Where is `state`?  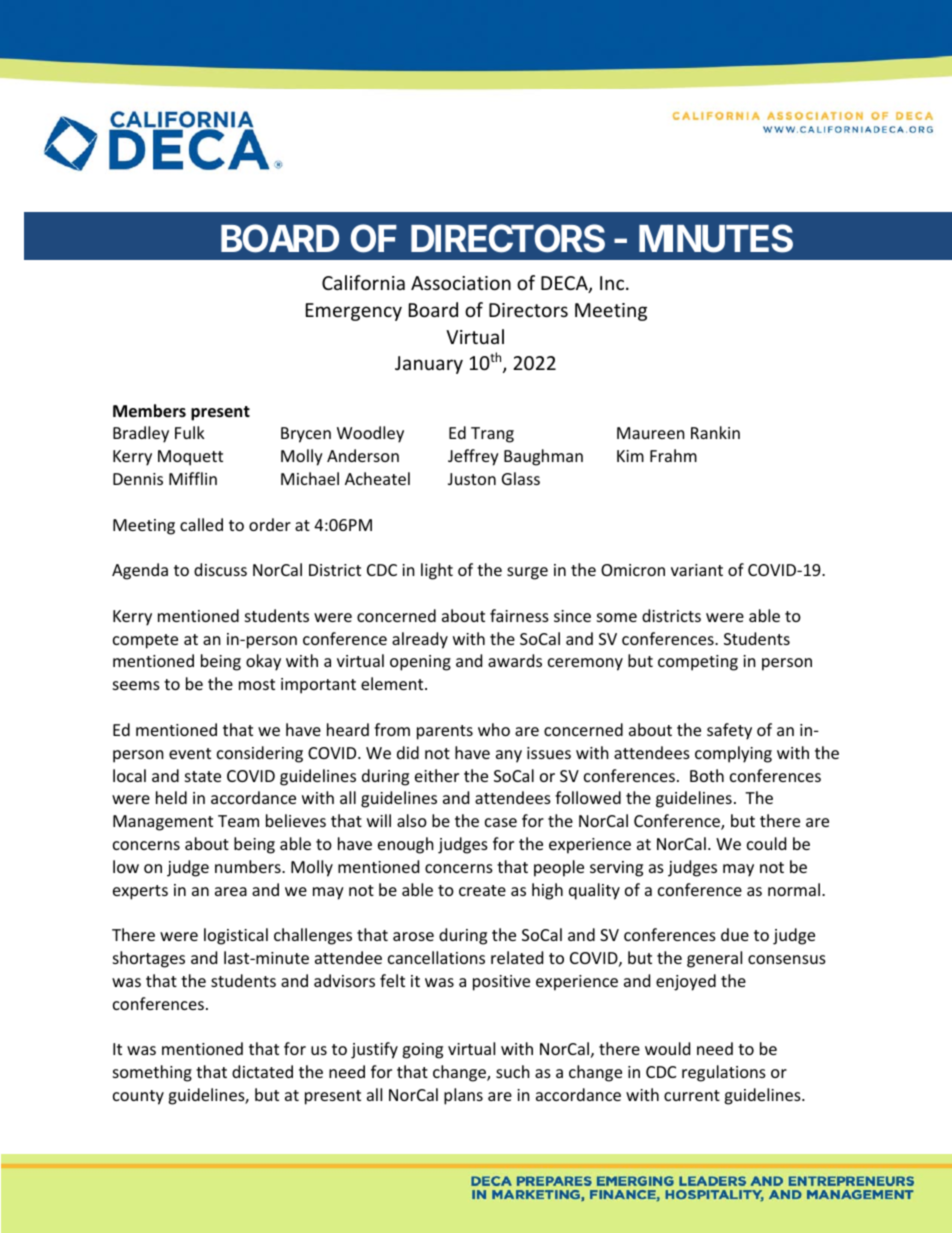
state is located at coordinates (203, 776).
